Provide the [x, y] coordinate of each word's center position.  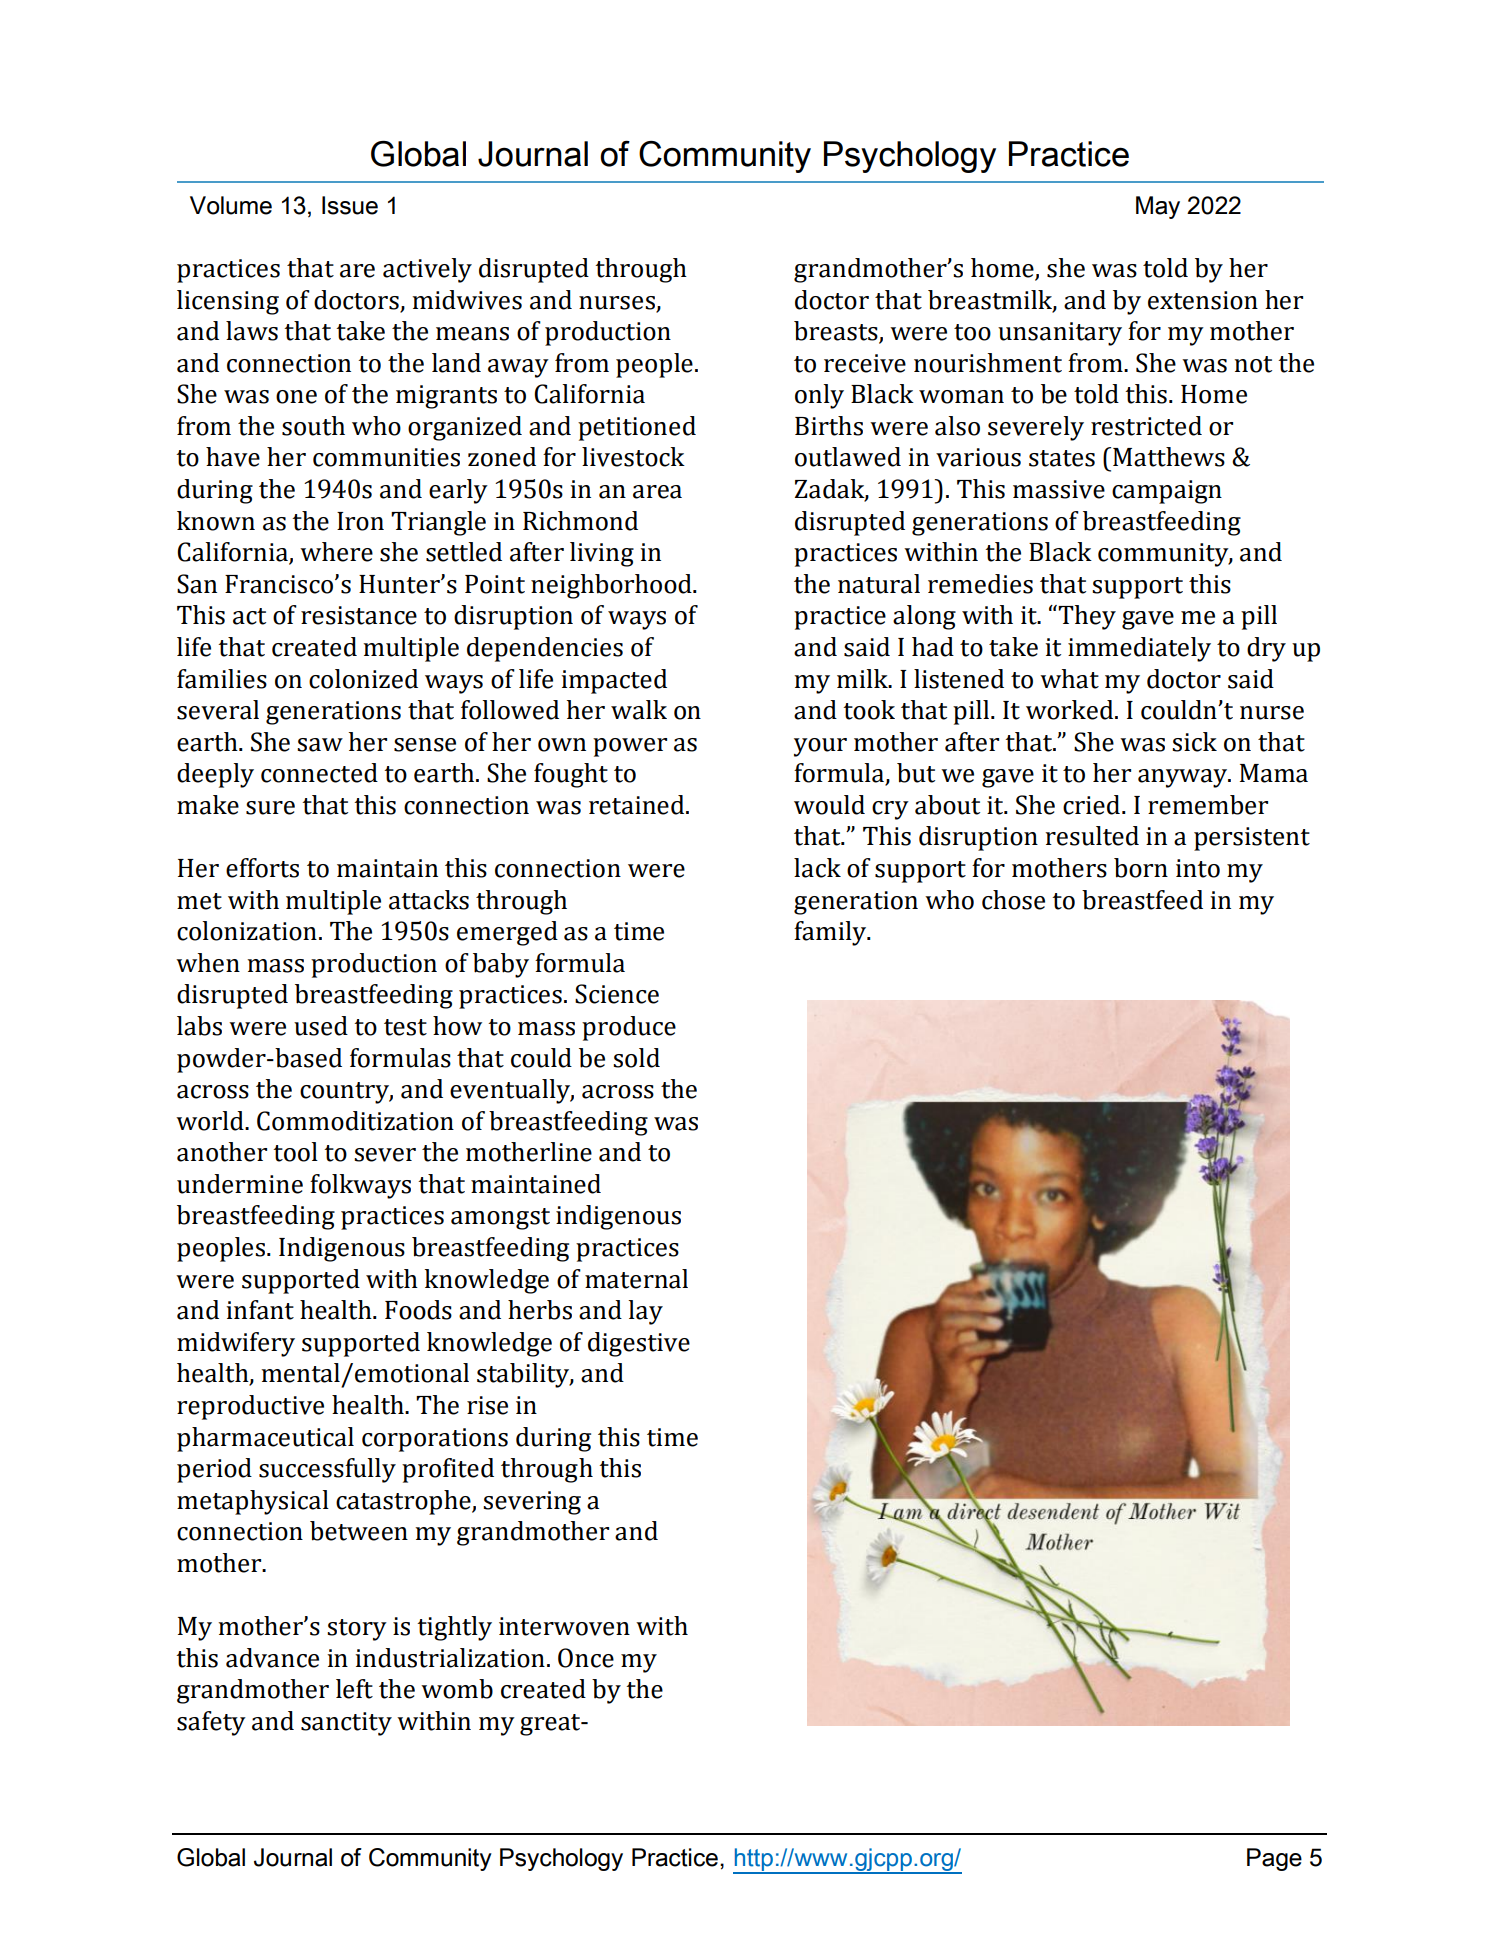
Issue [350, 205]
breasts [836, 331]
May [1158, 207]
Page [1274, 1859]
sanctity [346, 1724]
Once [586, 1658]
